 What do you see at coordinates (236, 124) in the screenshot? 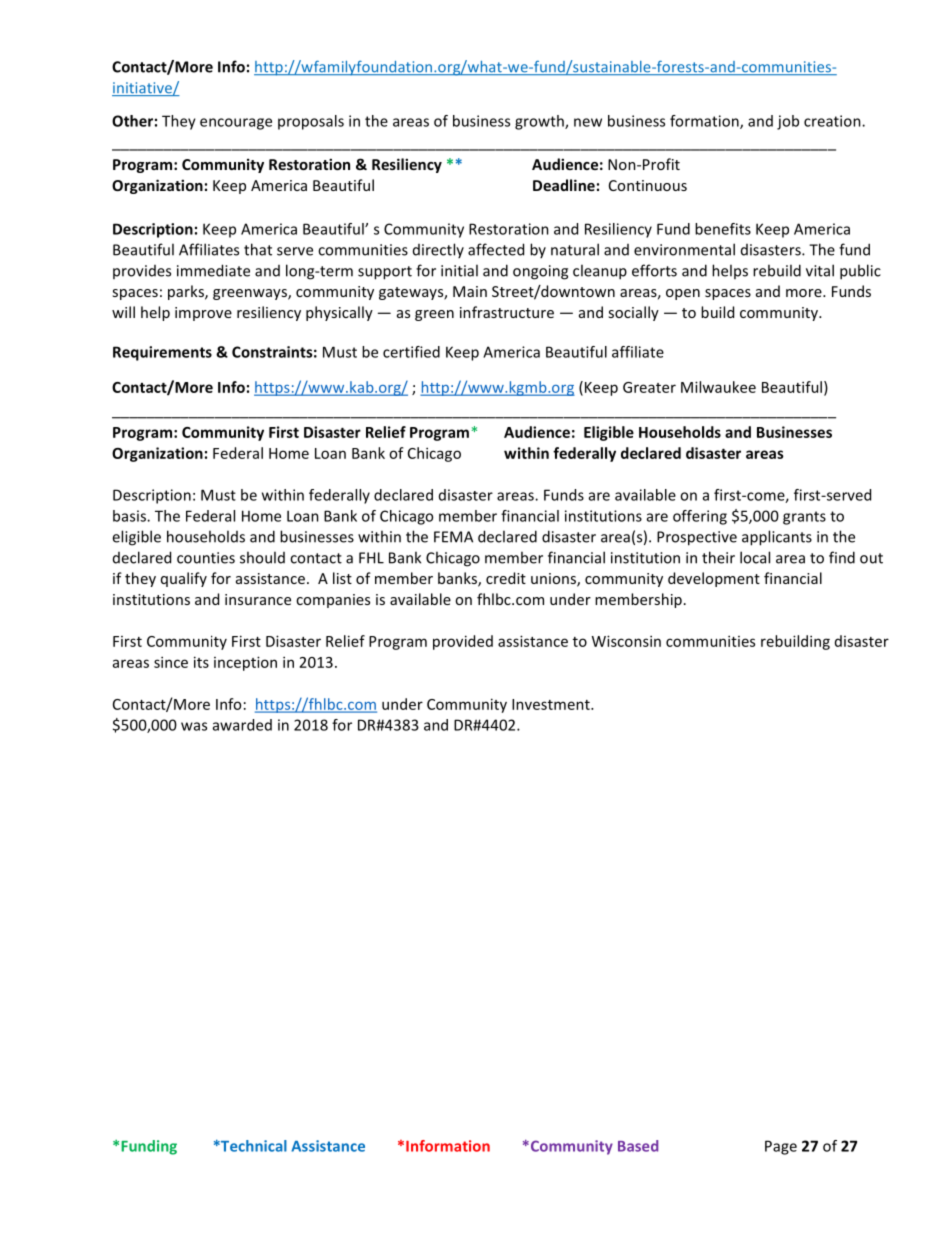
I see `encourage` at bounding box center [236, 124].
